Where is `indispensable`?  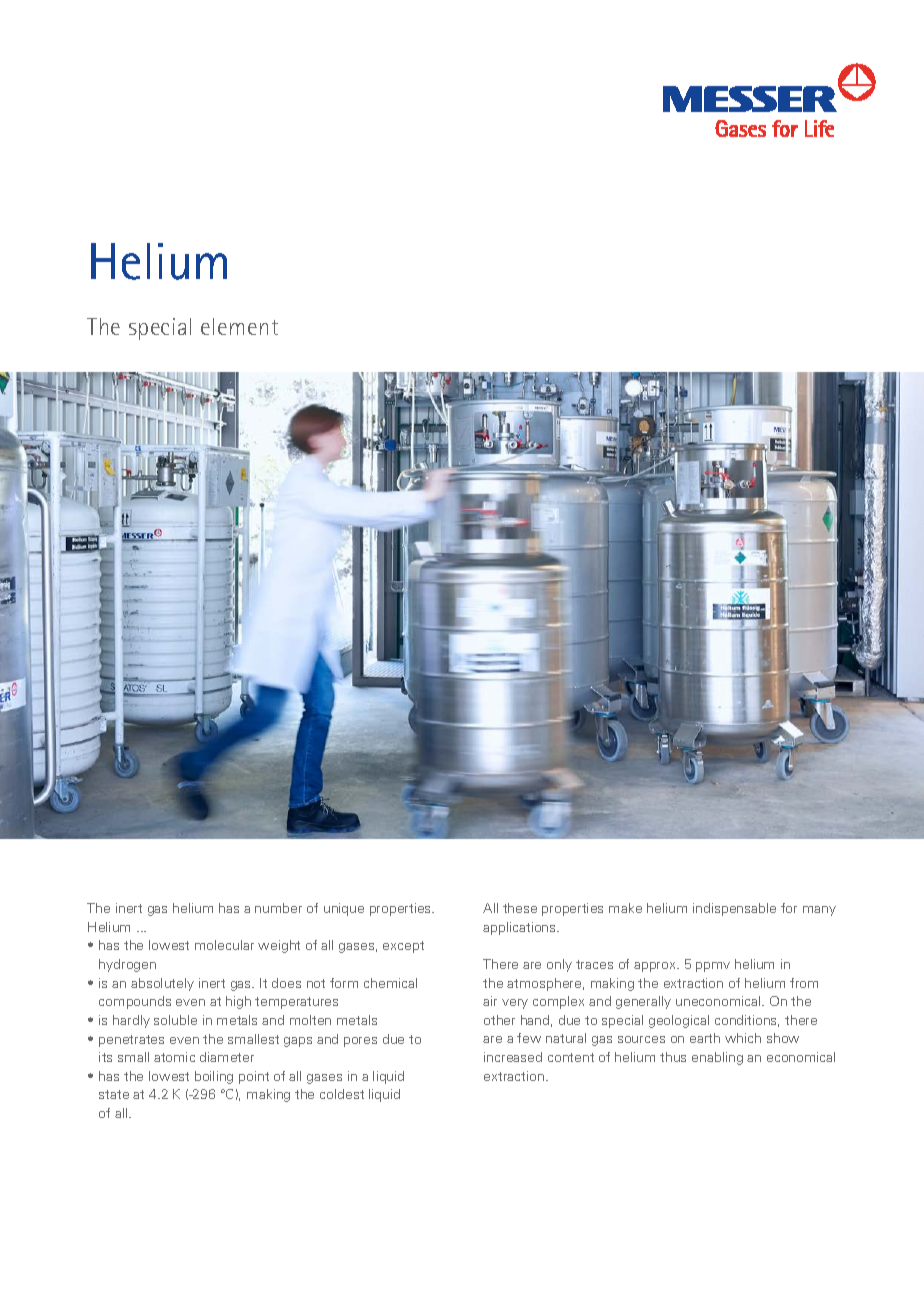
indispensable is located at coordinates (734, 909).
